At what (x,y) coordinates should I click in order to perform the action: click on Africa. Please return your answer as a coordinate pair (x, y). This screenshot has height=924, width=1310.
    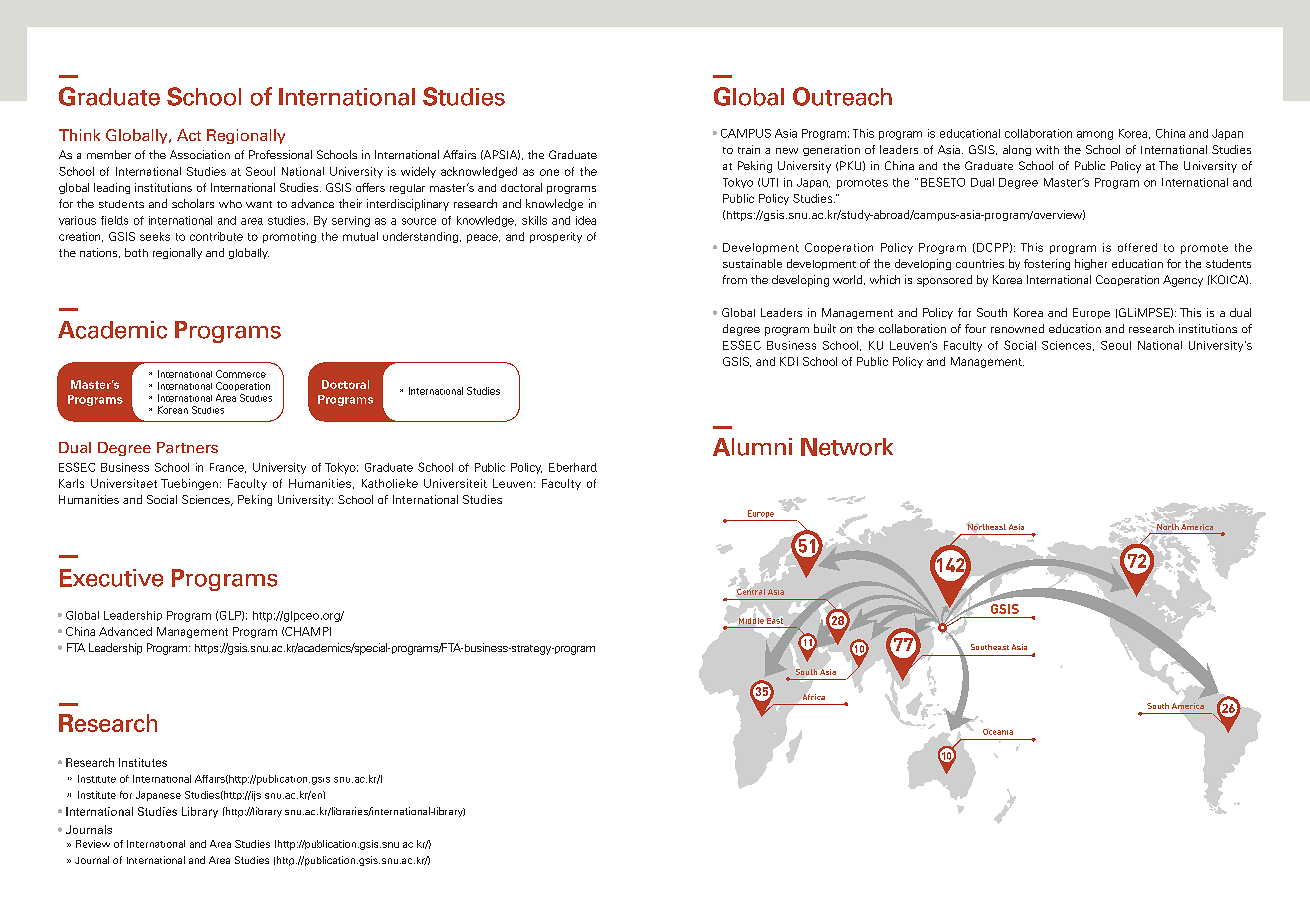
    Looking at the image, I should click on (814, 697).
